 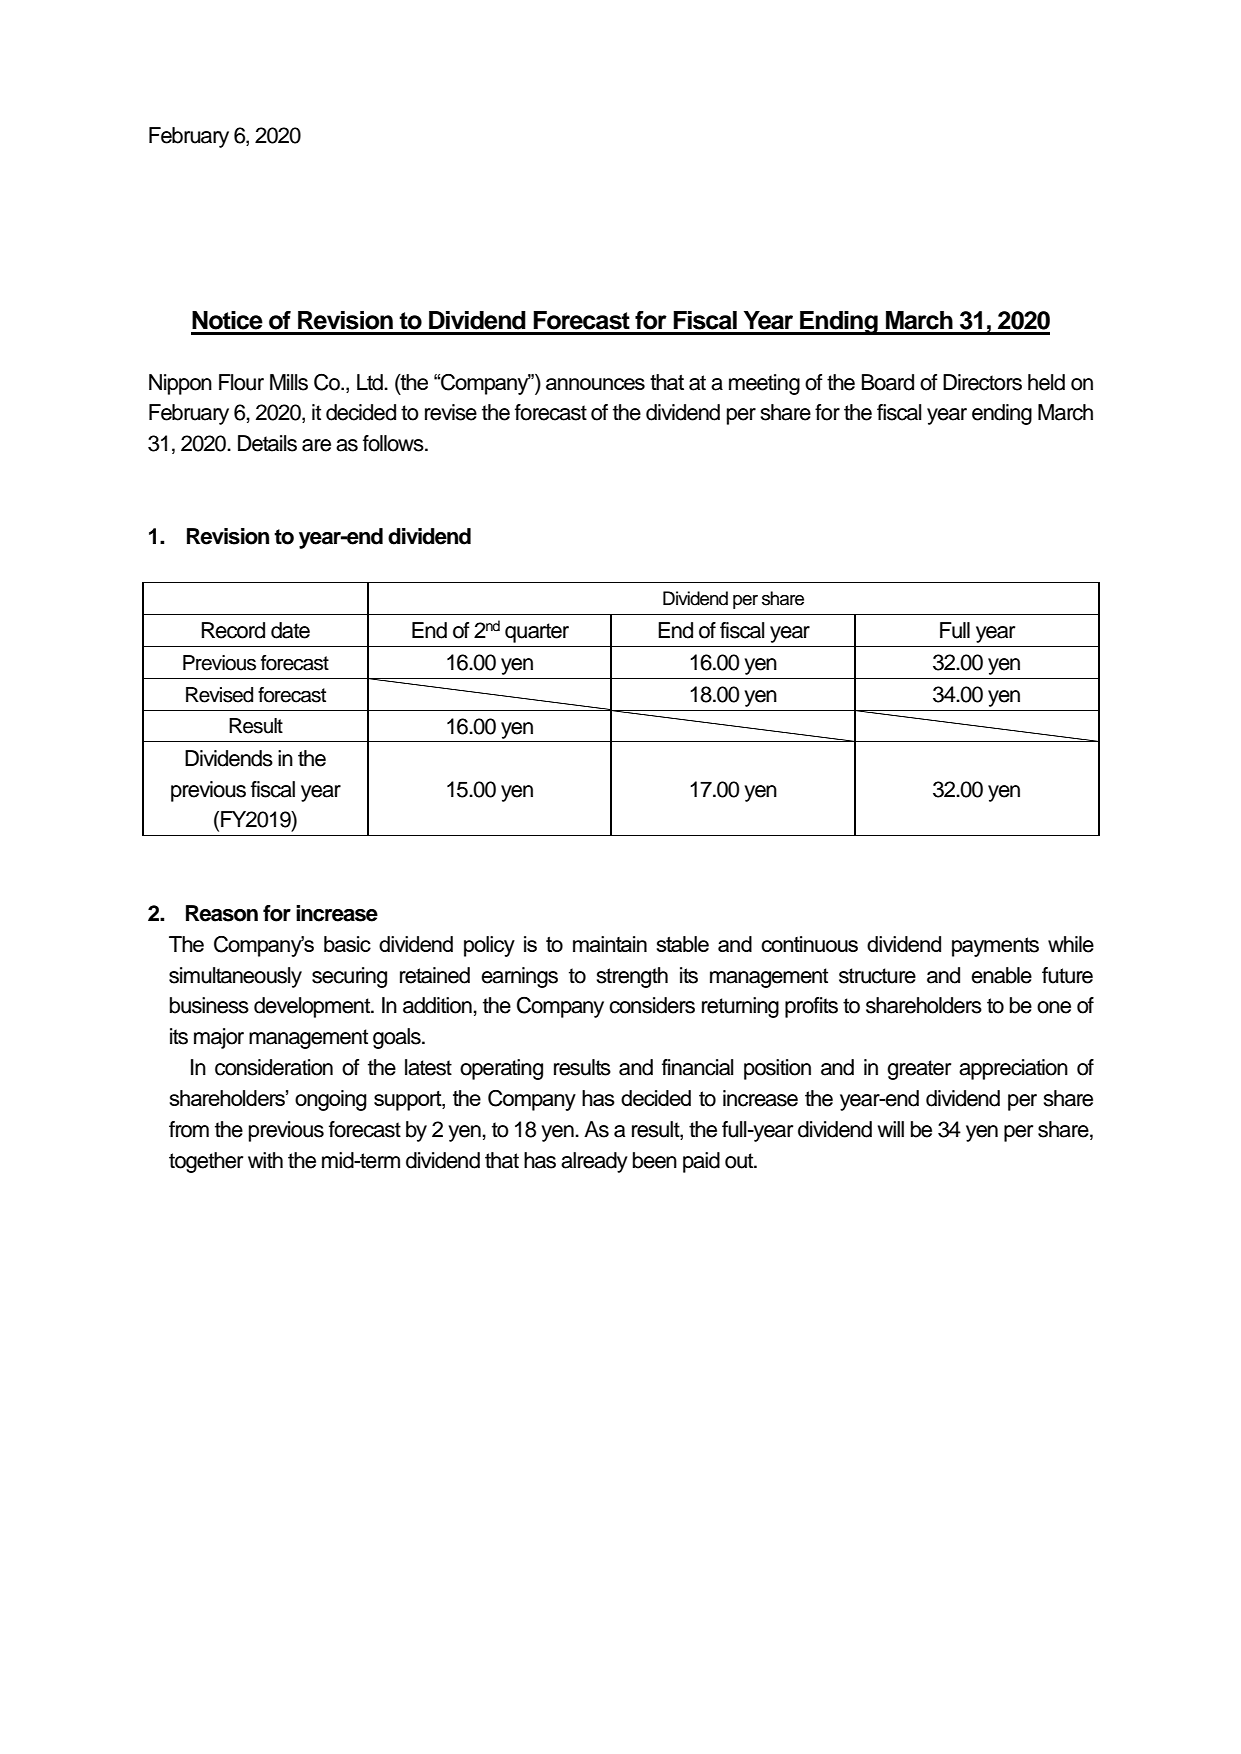 I want to click on Reason, so click(x=222, y=913).
